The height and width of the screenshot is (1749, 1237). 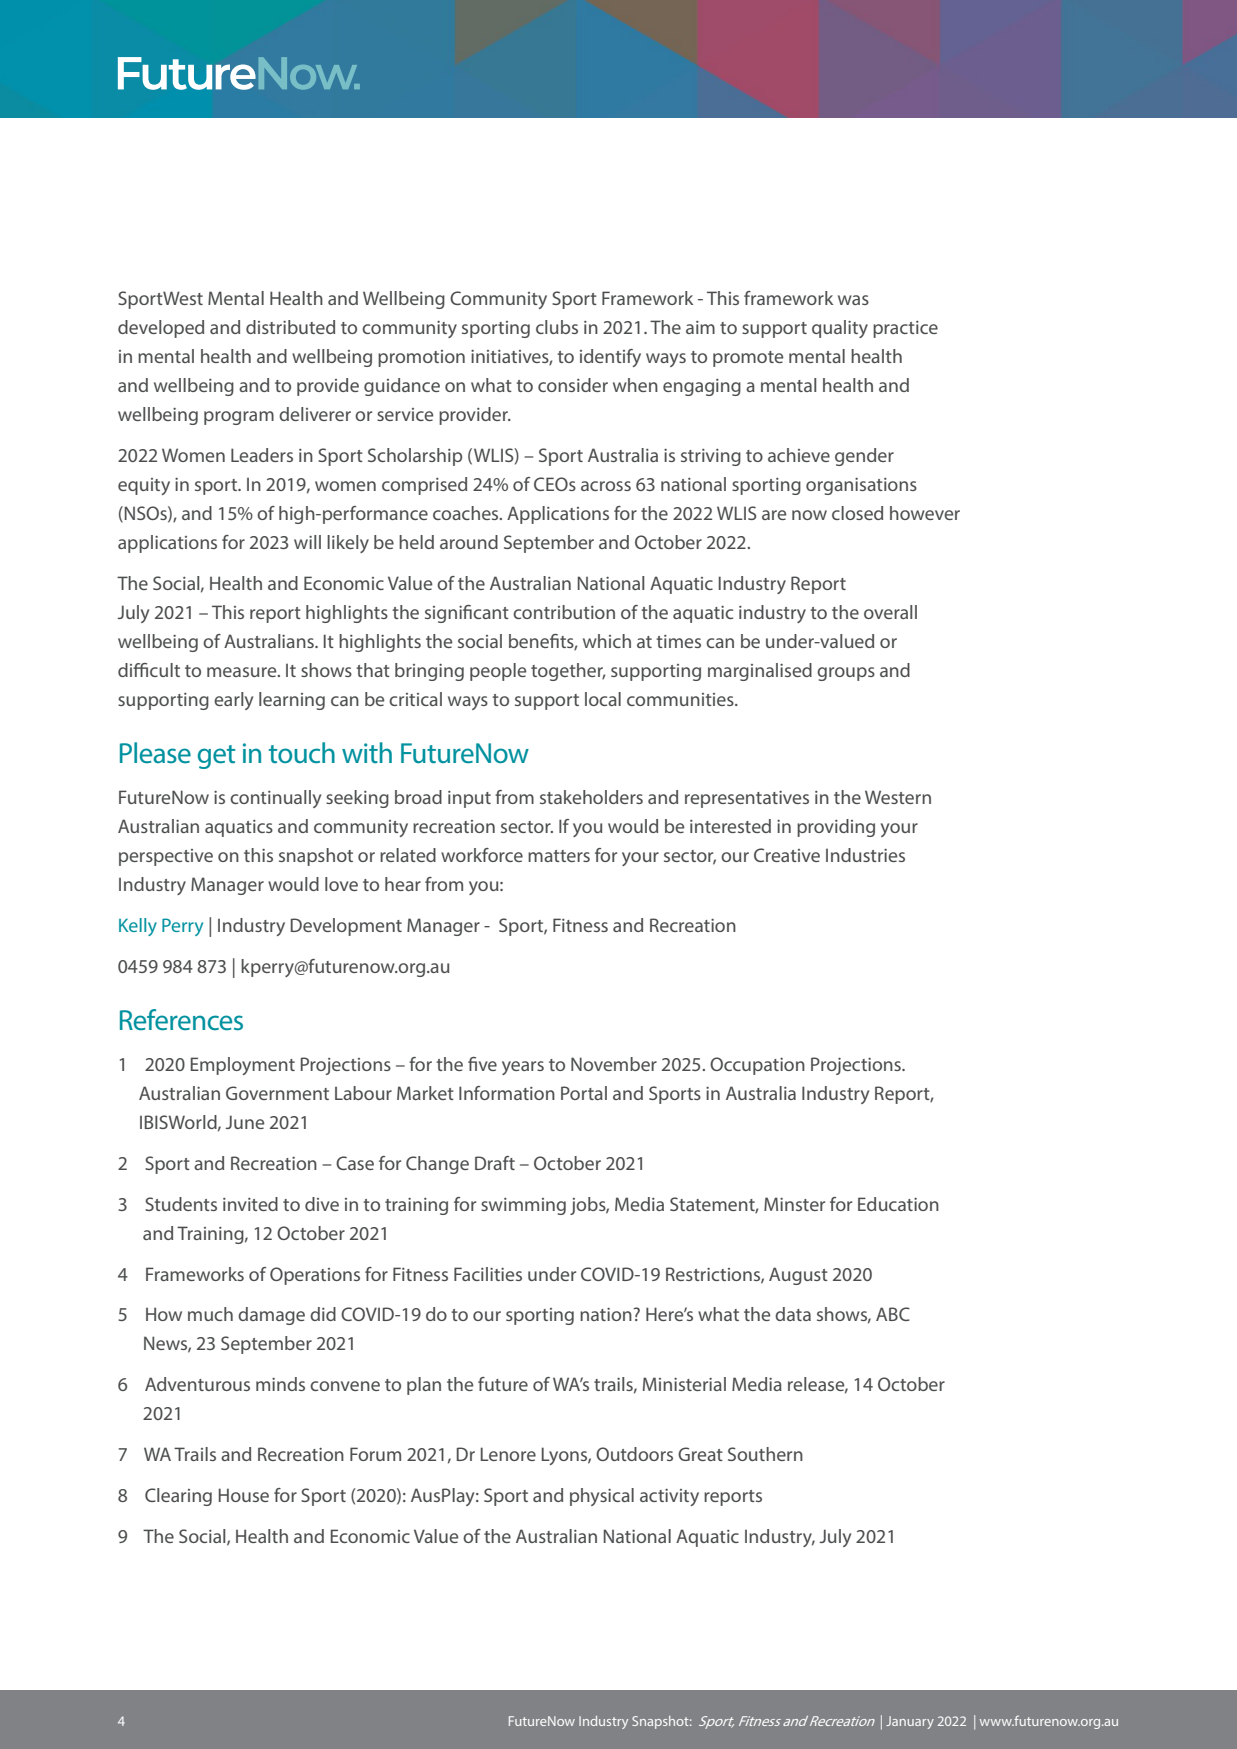 I want to click on quality, so click(x=840, y=329).
